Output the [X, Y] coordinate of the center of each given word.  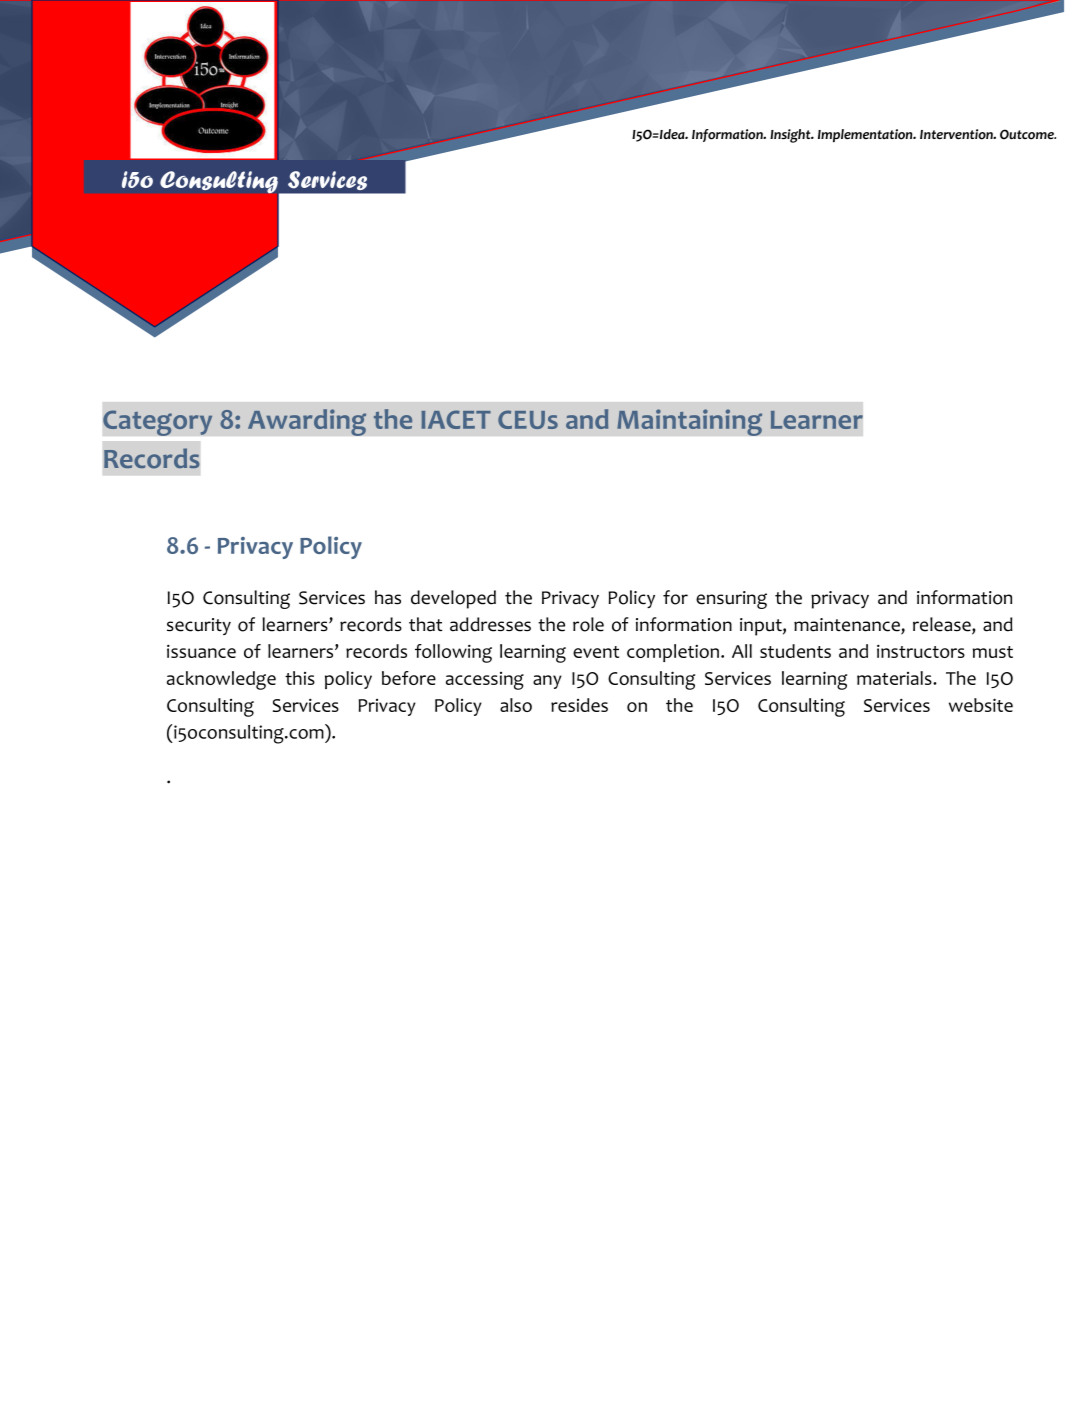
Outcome [1028, 134]
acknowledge [221, 680]
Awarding [307, 422]
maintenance [848, 626]
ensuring [731, 600]
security [199, 626]
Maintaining [690, 422]
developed [453, 599]
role [588, 624]
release [943, 625]
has [388, 597]
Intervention [957, 134]
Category [158, 423]
